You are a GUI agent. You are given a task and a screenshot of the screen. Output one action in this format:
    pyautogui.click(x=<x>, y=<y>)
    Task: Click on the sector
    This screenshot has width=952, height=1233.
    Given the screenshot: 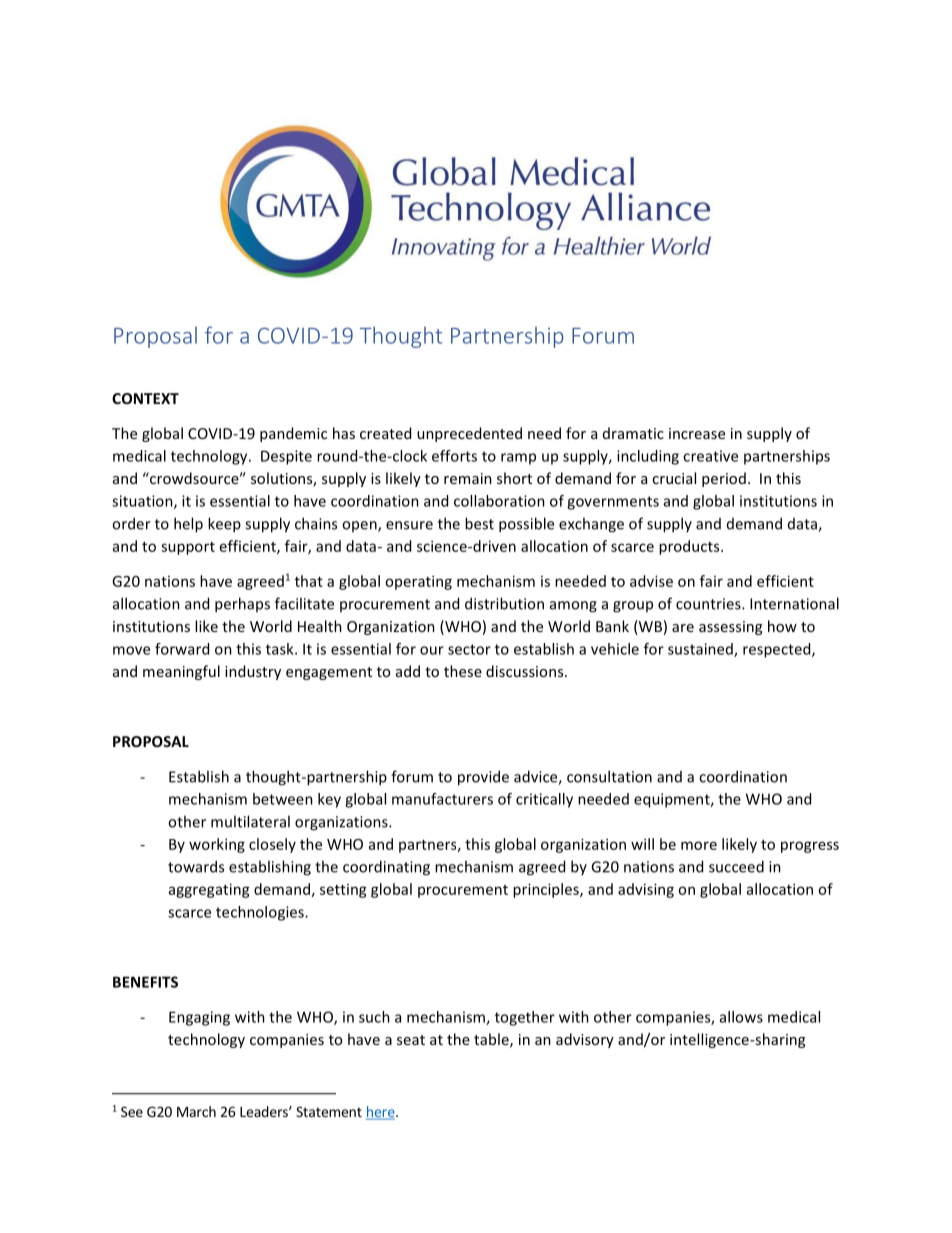 What is the action you would take?
    pyautogui.click(x=469, y=649)
